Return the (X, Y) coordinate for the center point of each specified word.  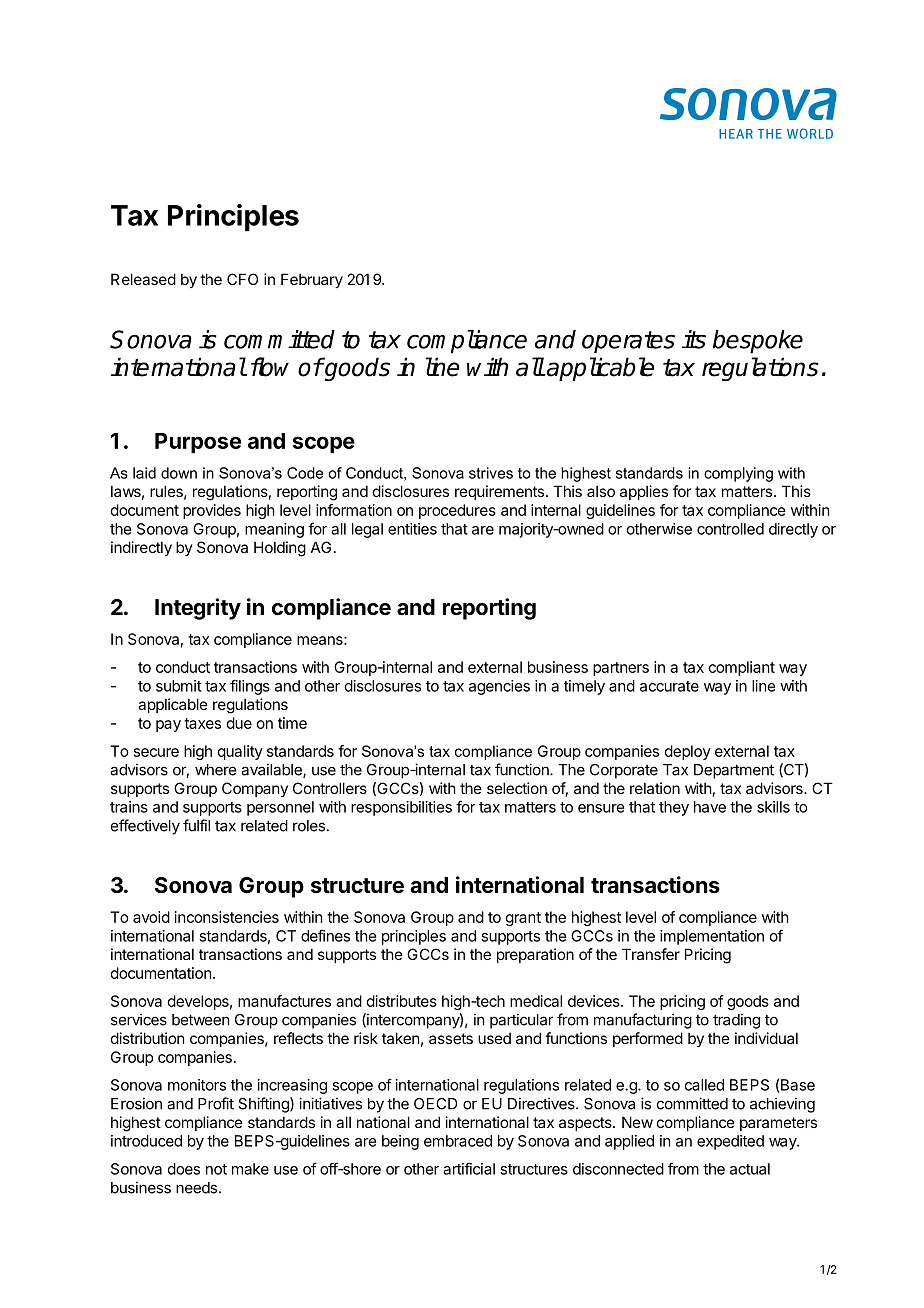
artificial (469, 1168)
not (216, 1169)
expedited (730, 1142)
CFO (242, 279)
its (694, 339)
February (312, 280)
